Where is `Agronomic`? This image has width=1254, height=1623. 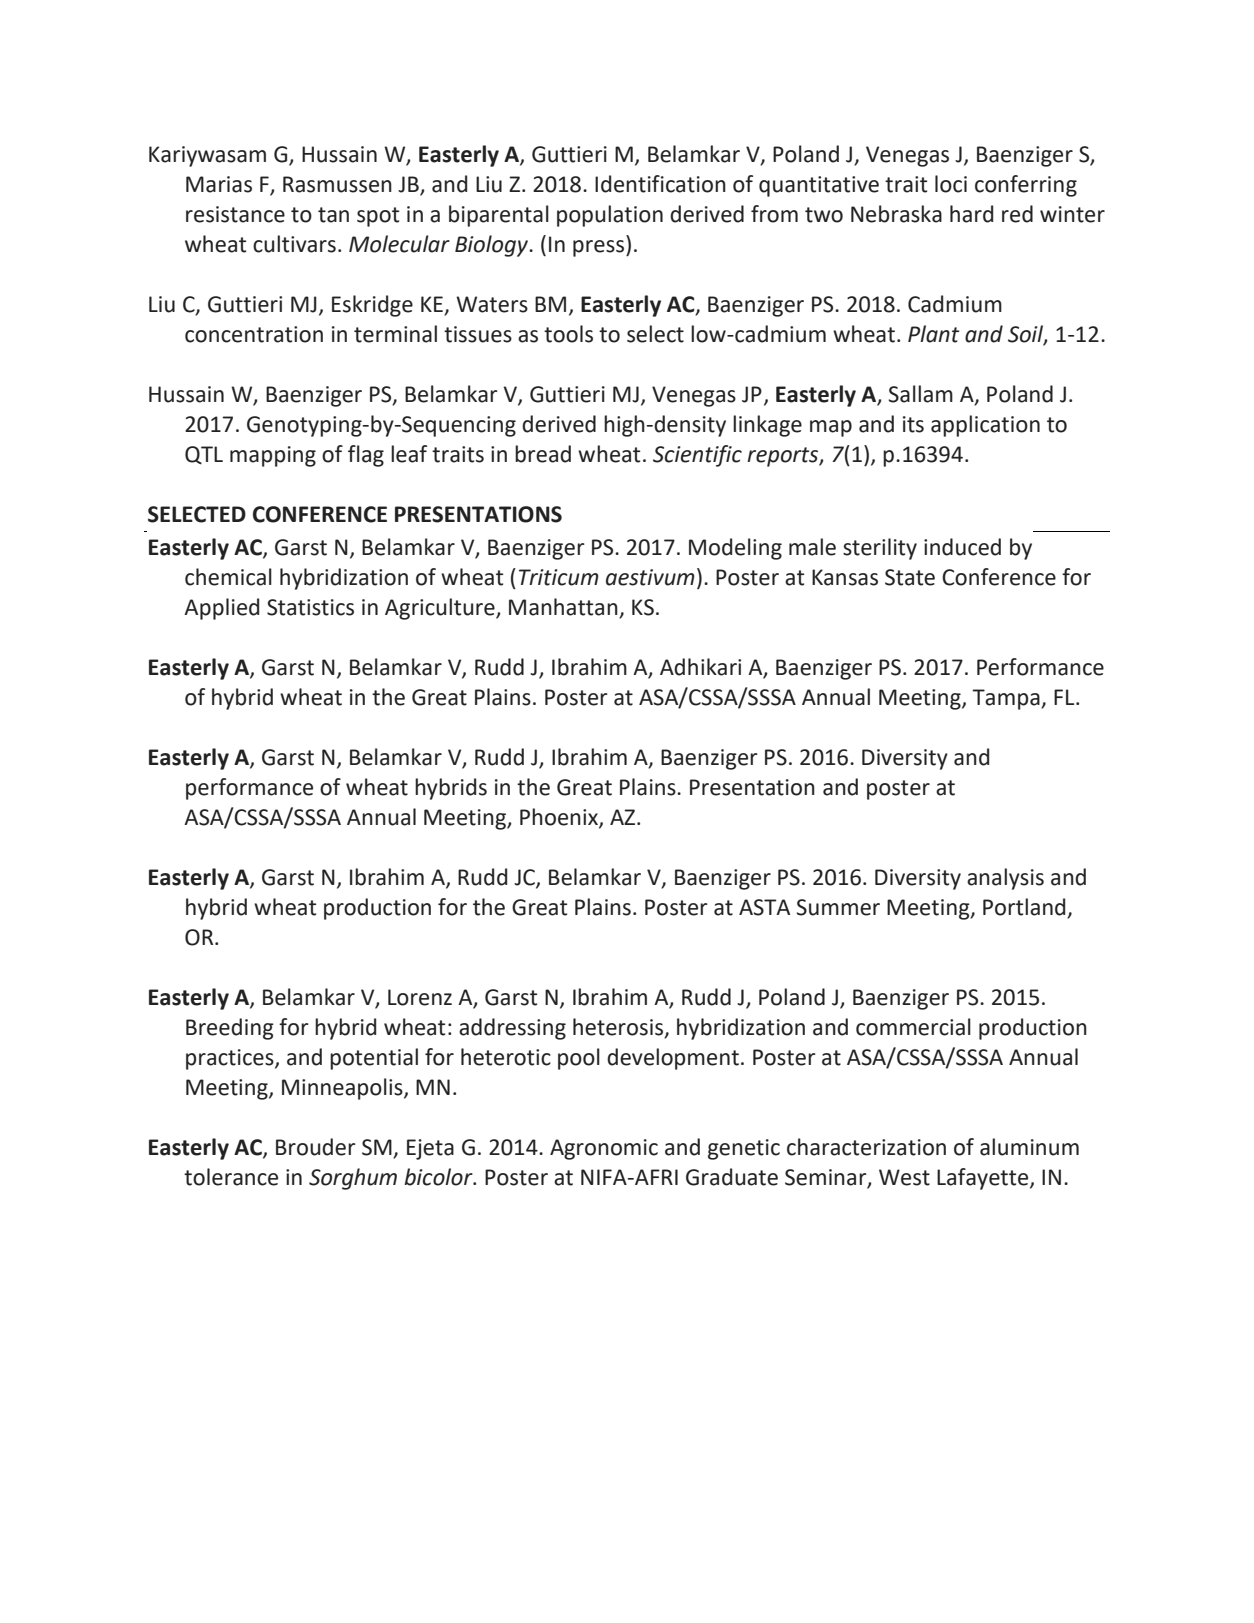
Agronomic is located at coordinates (604, 1149).
